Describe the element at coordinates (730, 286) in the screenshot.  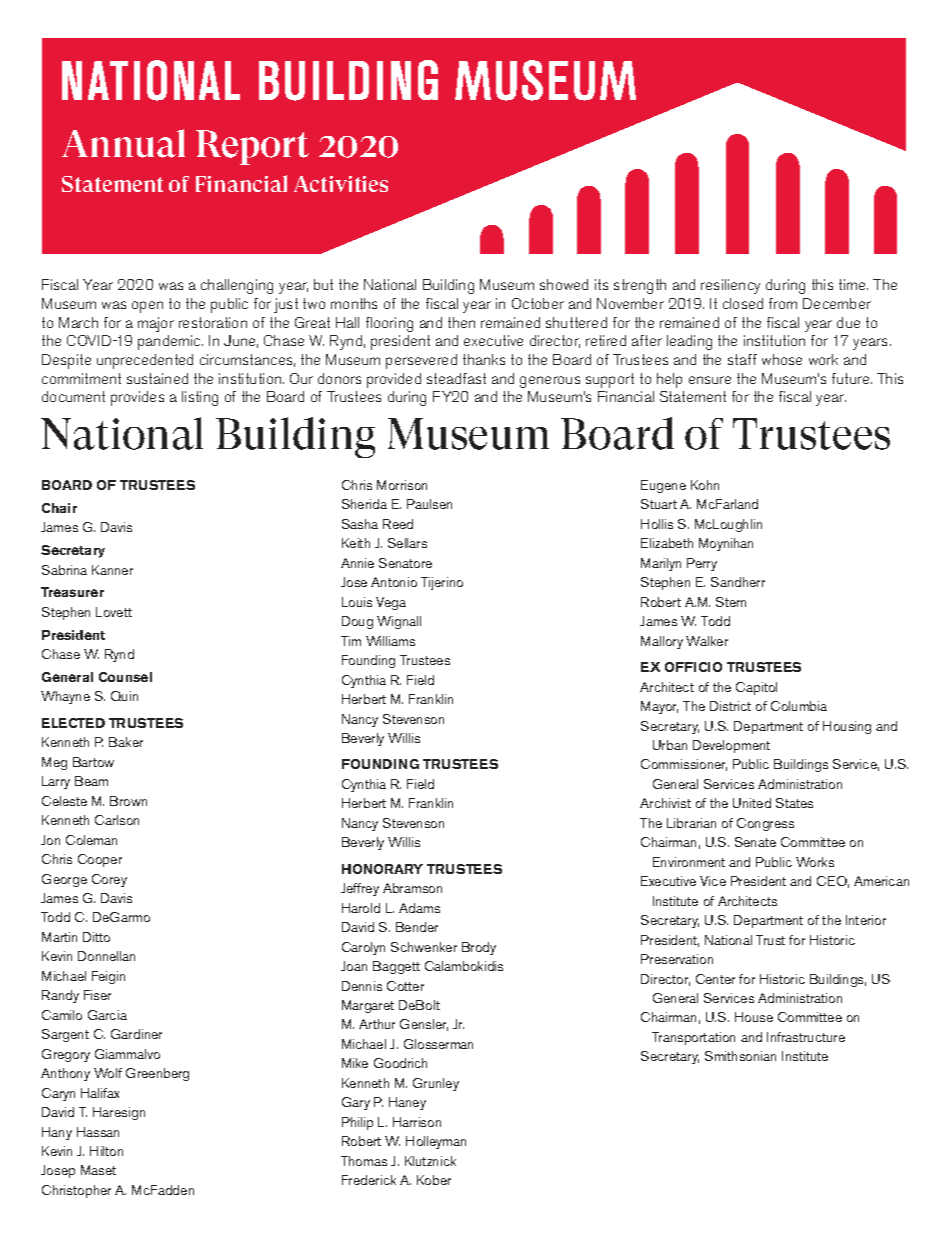
I see `resiliency` at that location.
